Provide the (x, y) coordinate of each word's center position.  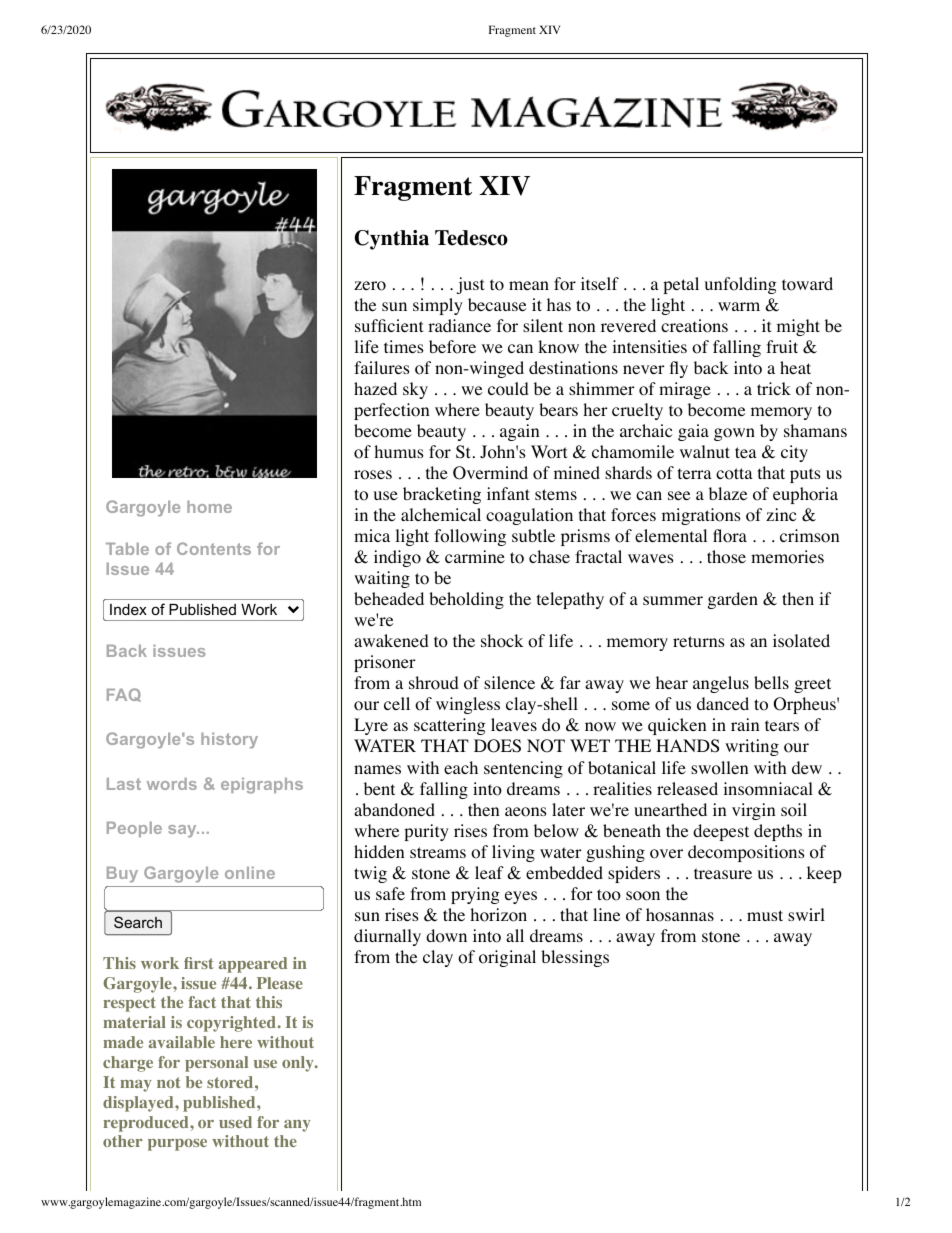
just (470, 285)
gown (734, 434)
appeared (253, 965)
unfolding (741, 285)
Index (128, 609)
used (235, 1122)
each (461, 767)
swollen (719, 768)
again (519, 432)
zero (370, 286)
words (172, 784)
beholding (466, 600)
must (765, 915)
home (209, 507)
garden (733, 600)
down (446, 936)
